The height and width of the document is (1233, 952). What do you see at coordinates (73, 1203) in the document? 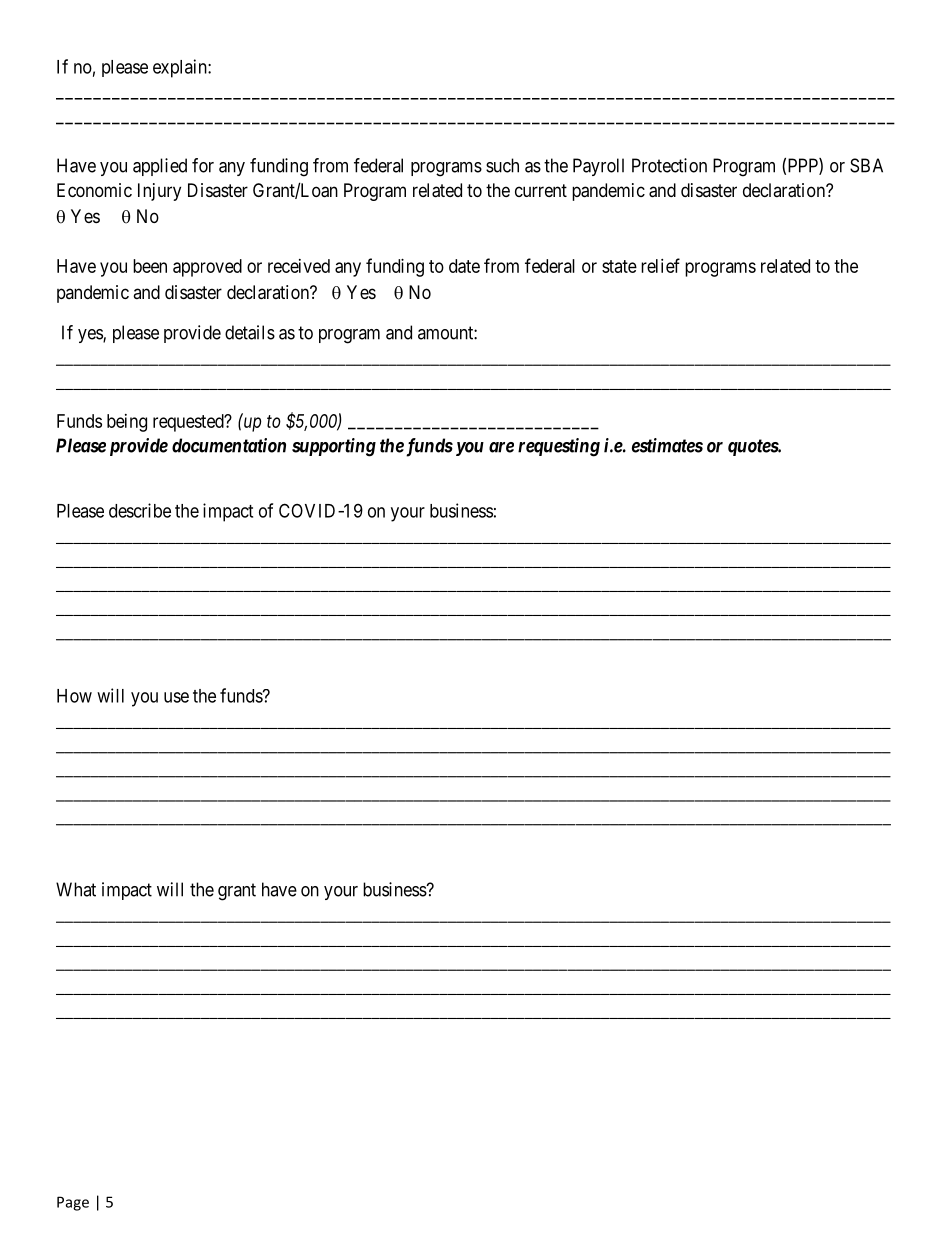
I see `Page` at bounding box center [73, 1203].
